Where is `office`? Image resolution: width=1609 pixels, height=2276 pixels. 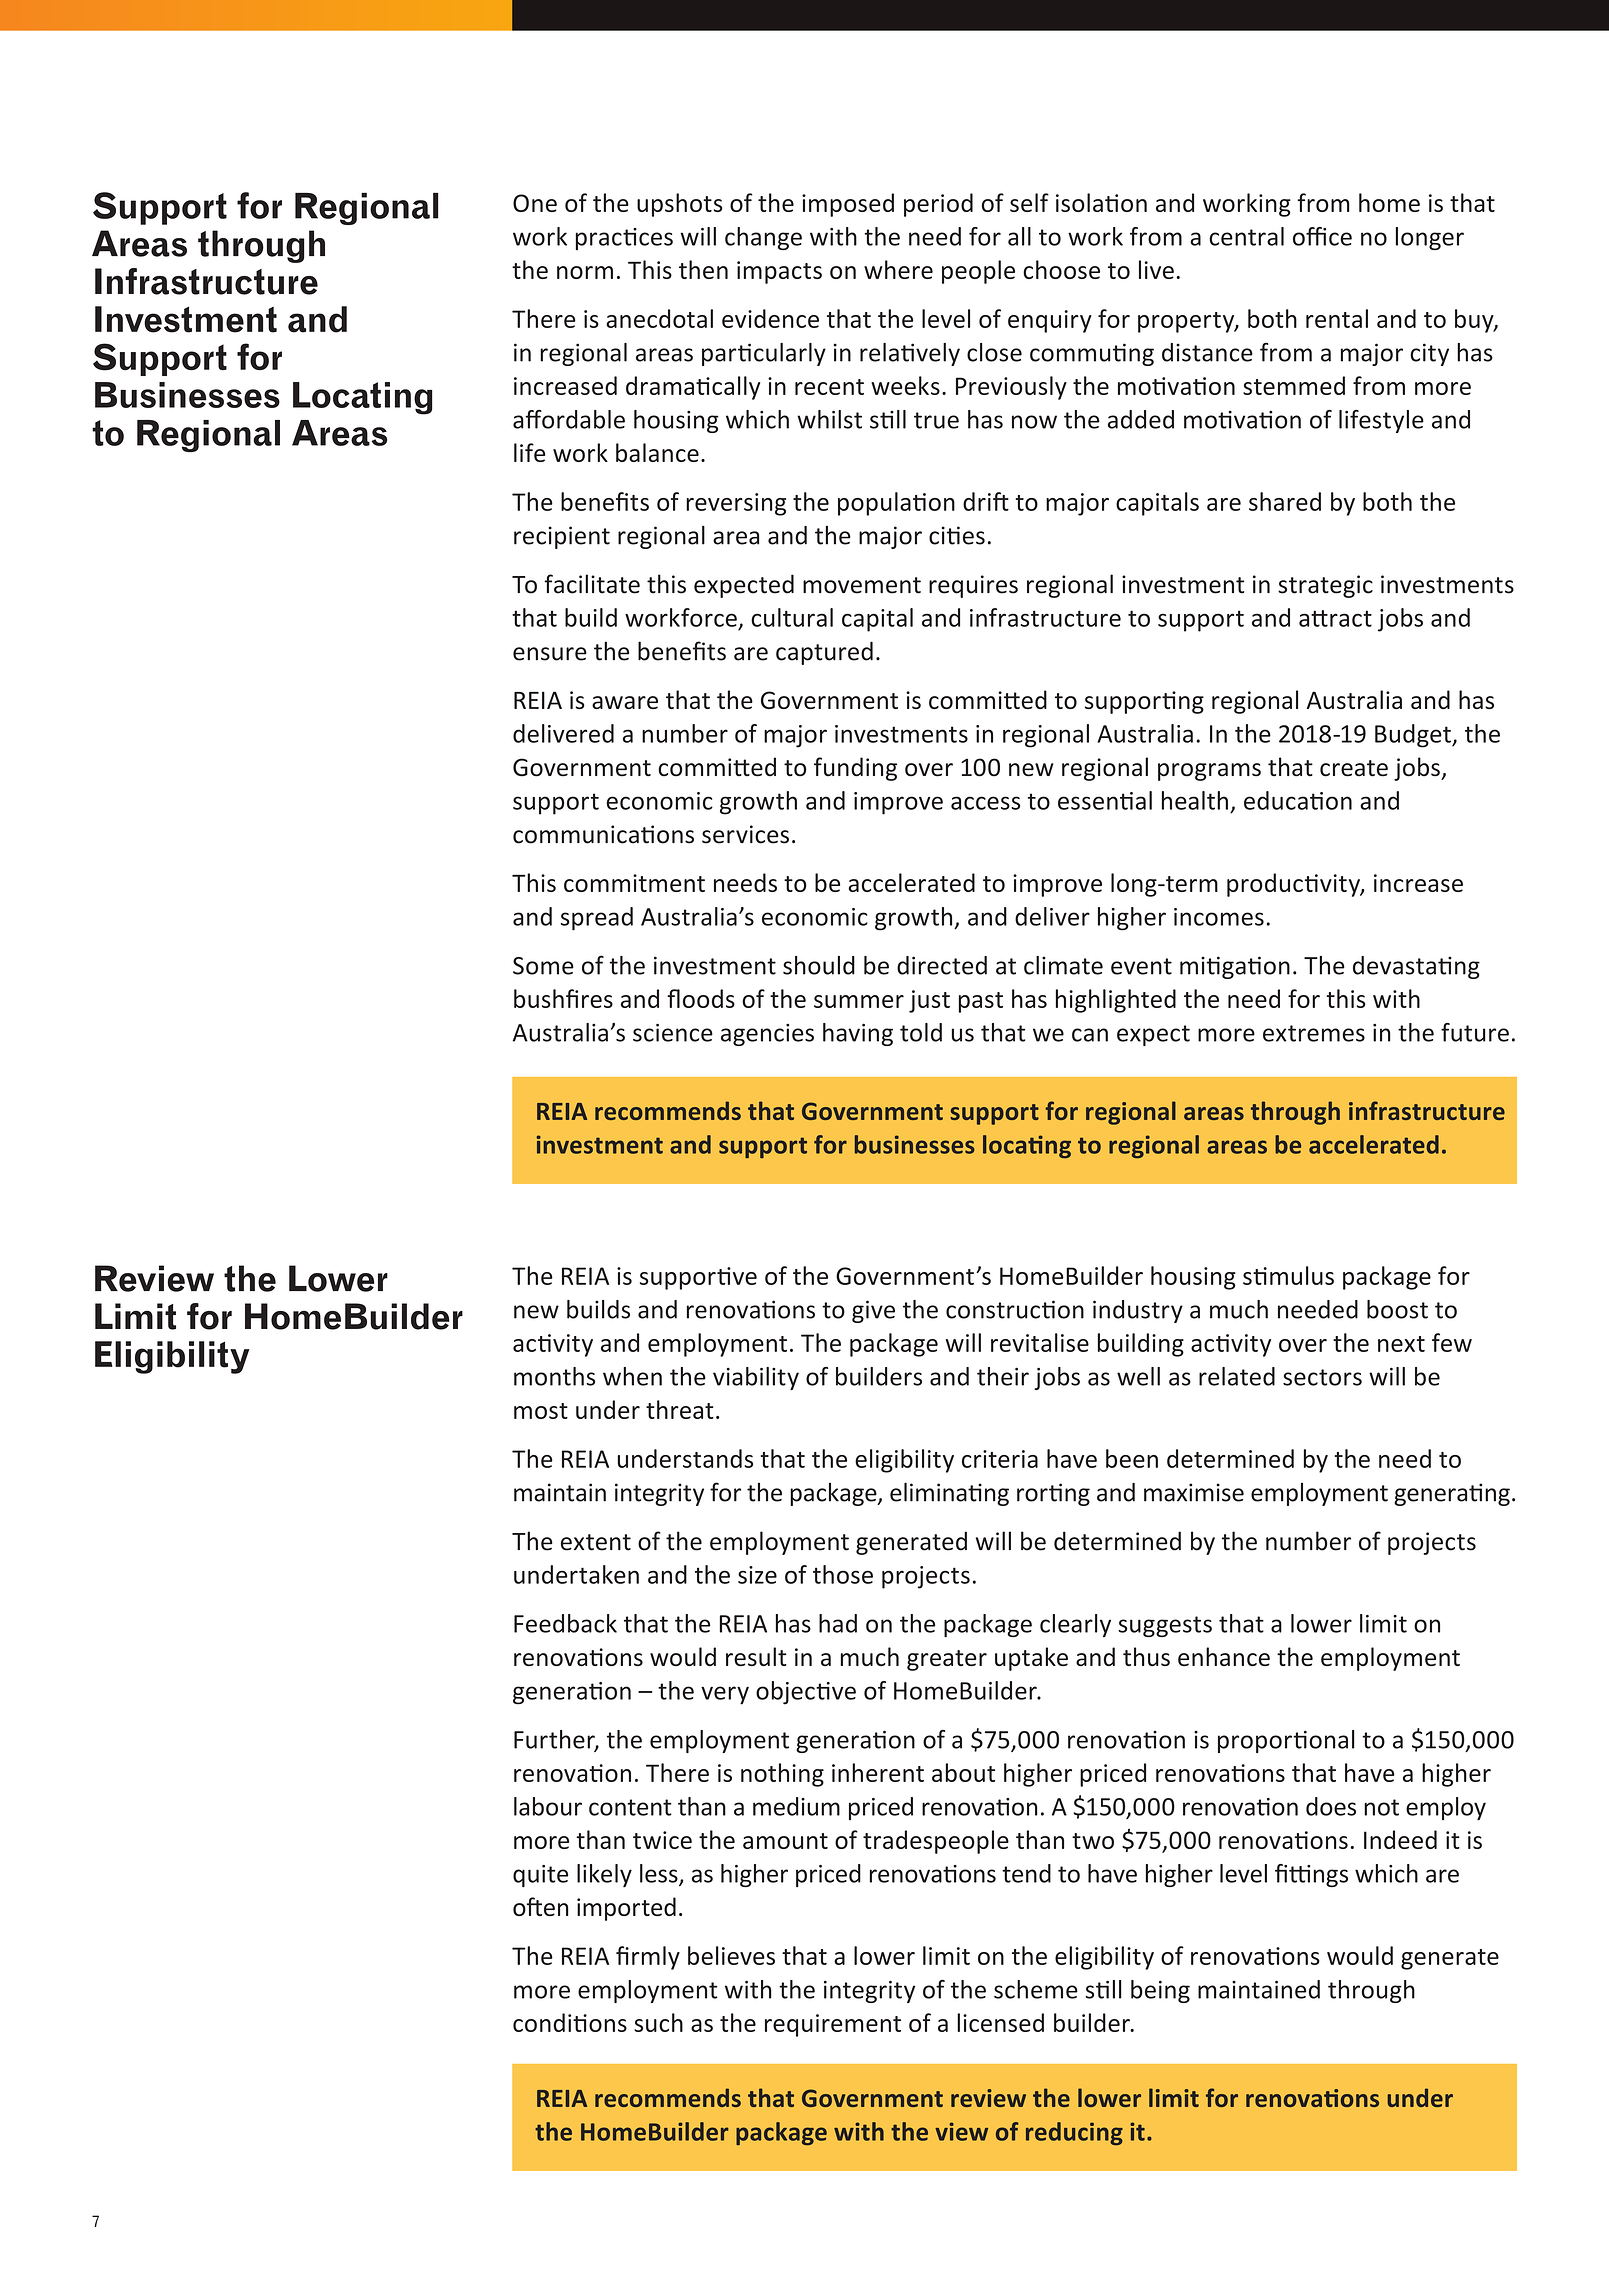 office is located at coordinates (1322, 236).
